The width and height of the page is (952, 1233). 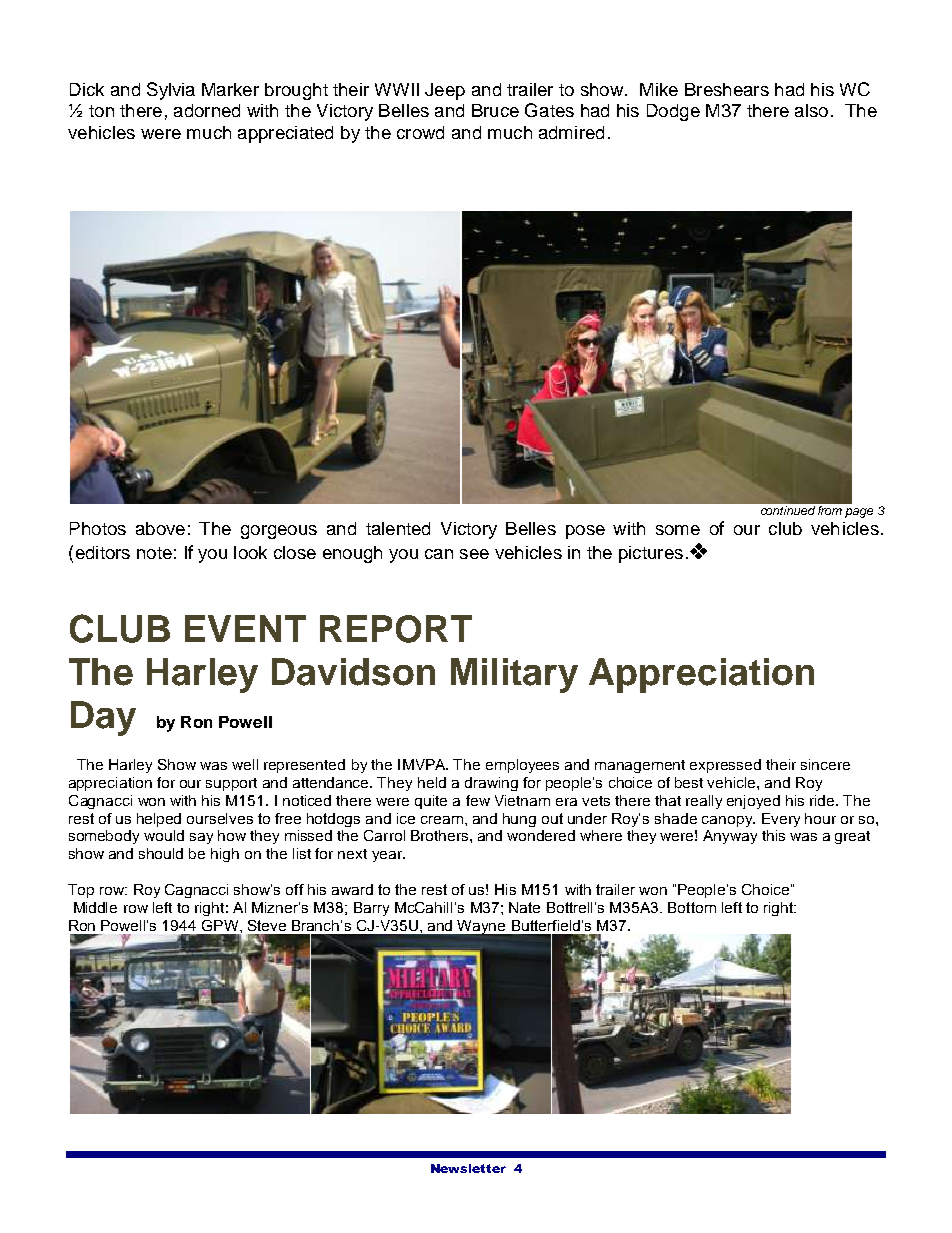 I want to click on also, so click(x=811, y=110).
